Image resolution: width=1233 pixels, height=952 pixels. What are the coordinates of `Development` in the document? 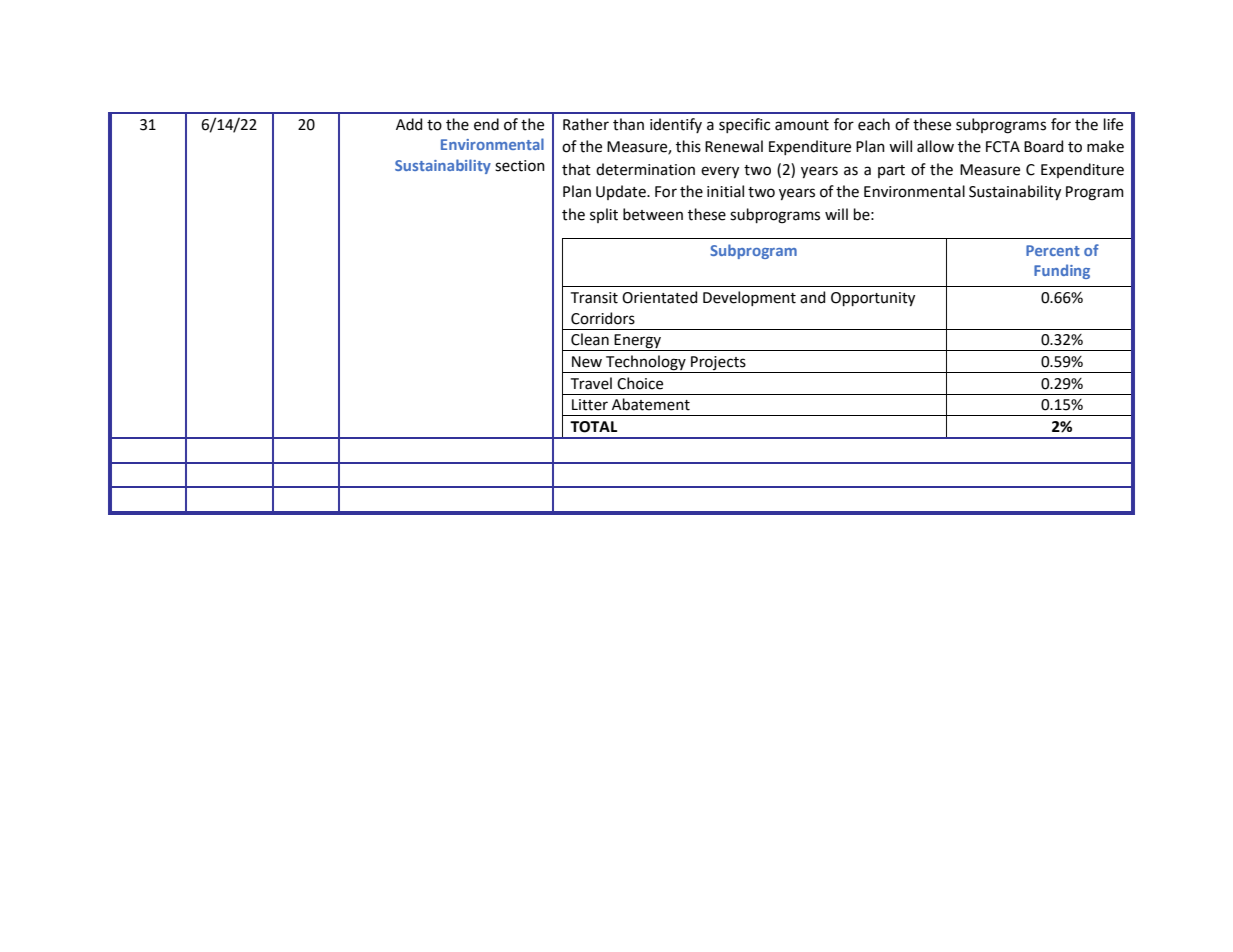 It's located at (749, 298).
